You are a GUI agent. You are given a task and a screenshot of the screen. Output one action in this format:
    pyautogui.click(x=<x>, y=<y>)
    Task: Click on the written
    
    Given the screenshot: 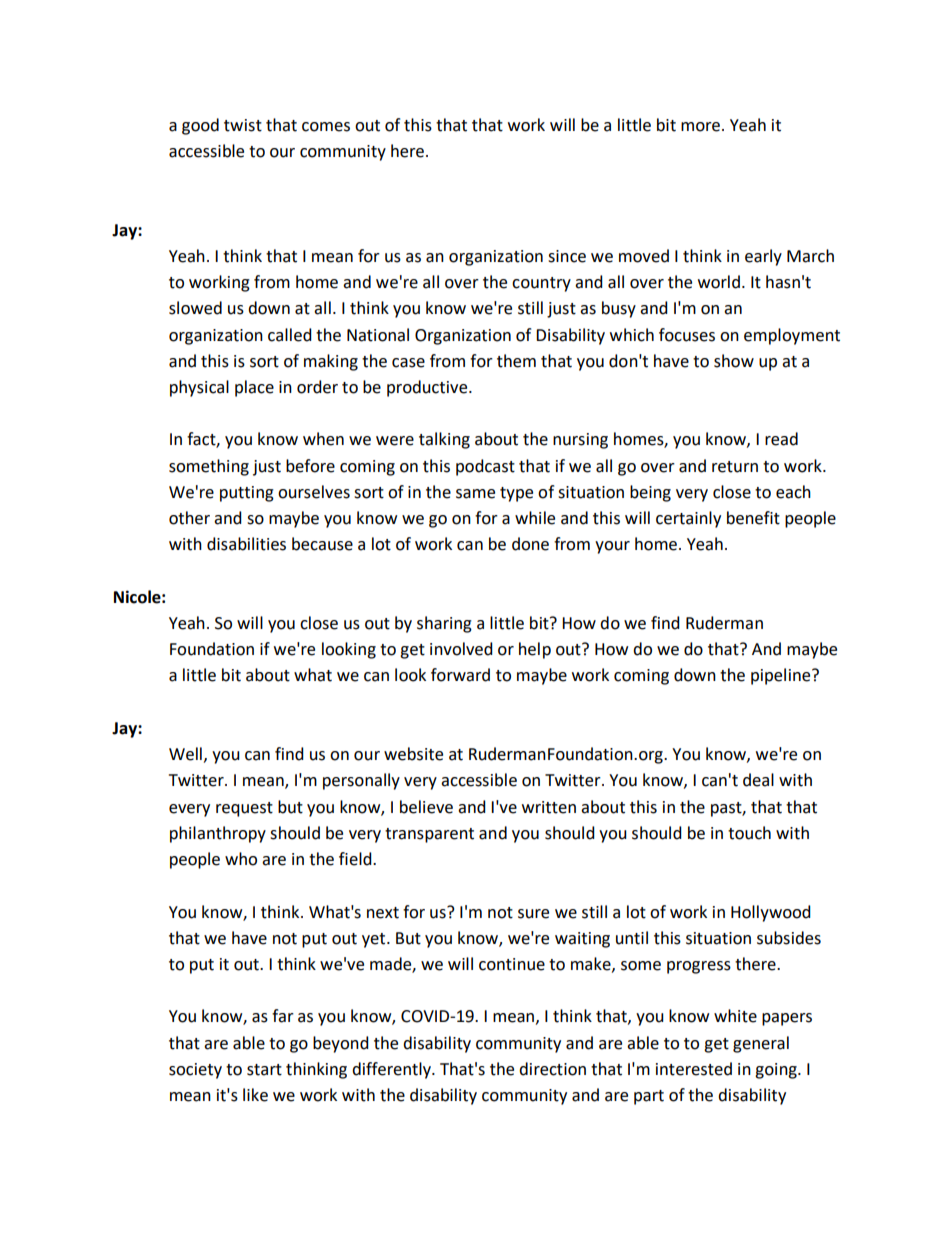 What is the action you would take?
    pyautogui.click(x=549, y=807)
